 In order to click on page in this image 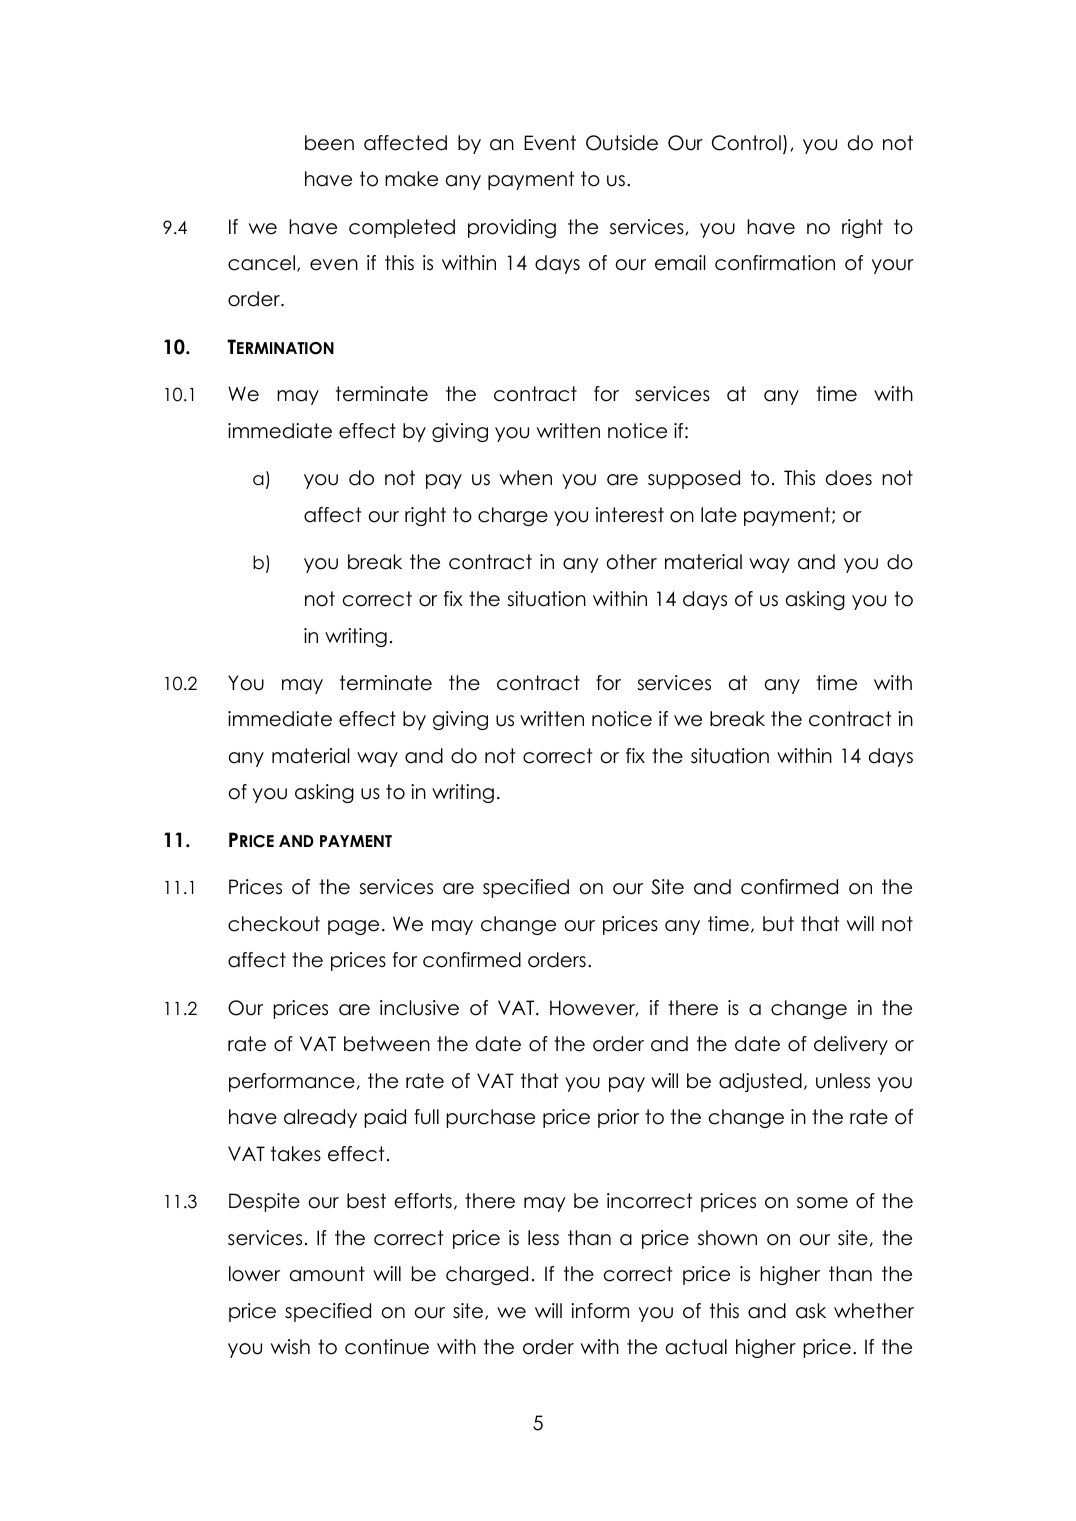, I will do `click(353, 927)`.
